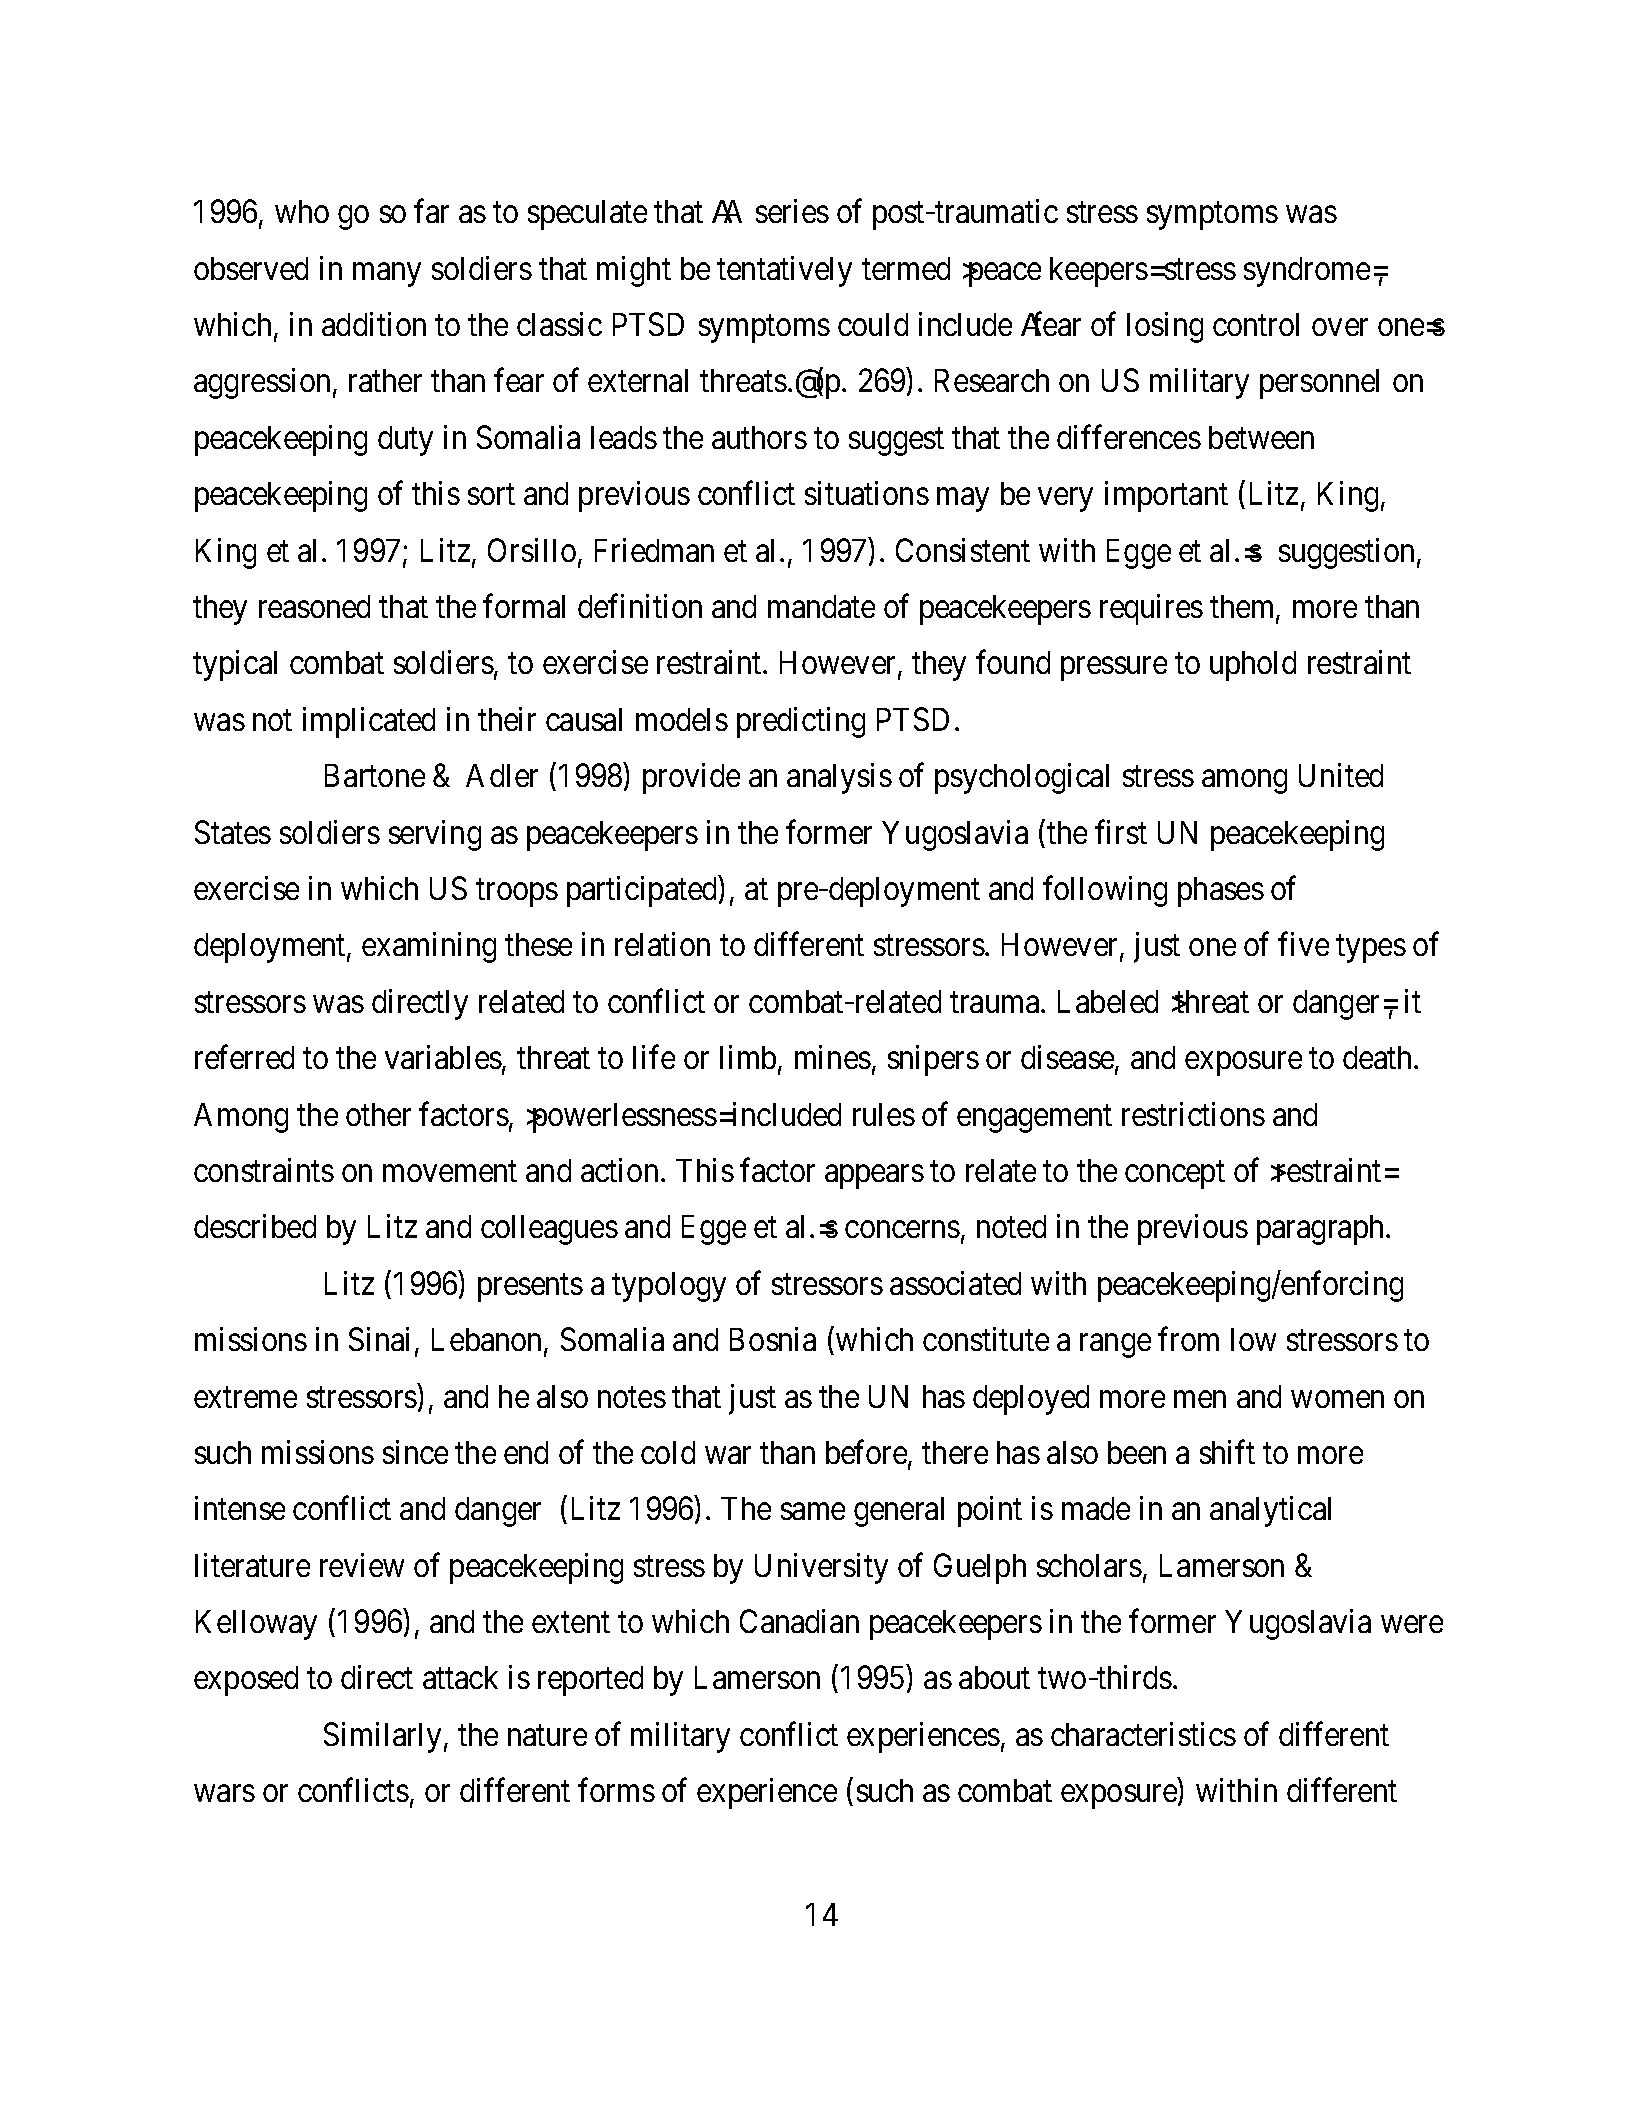 The image size is (1644, 2127). I want to click on many, so click(387, 275).
